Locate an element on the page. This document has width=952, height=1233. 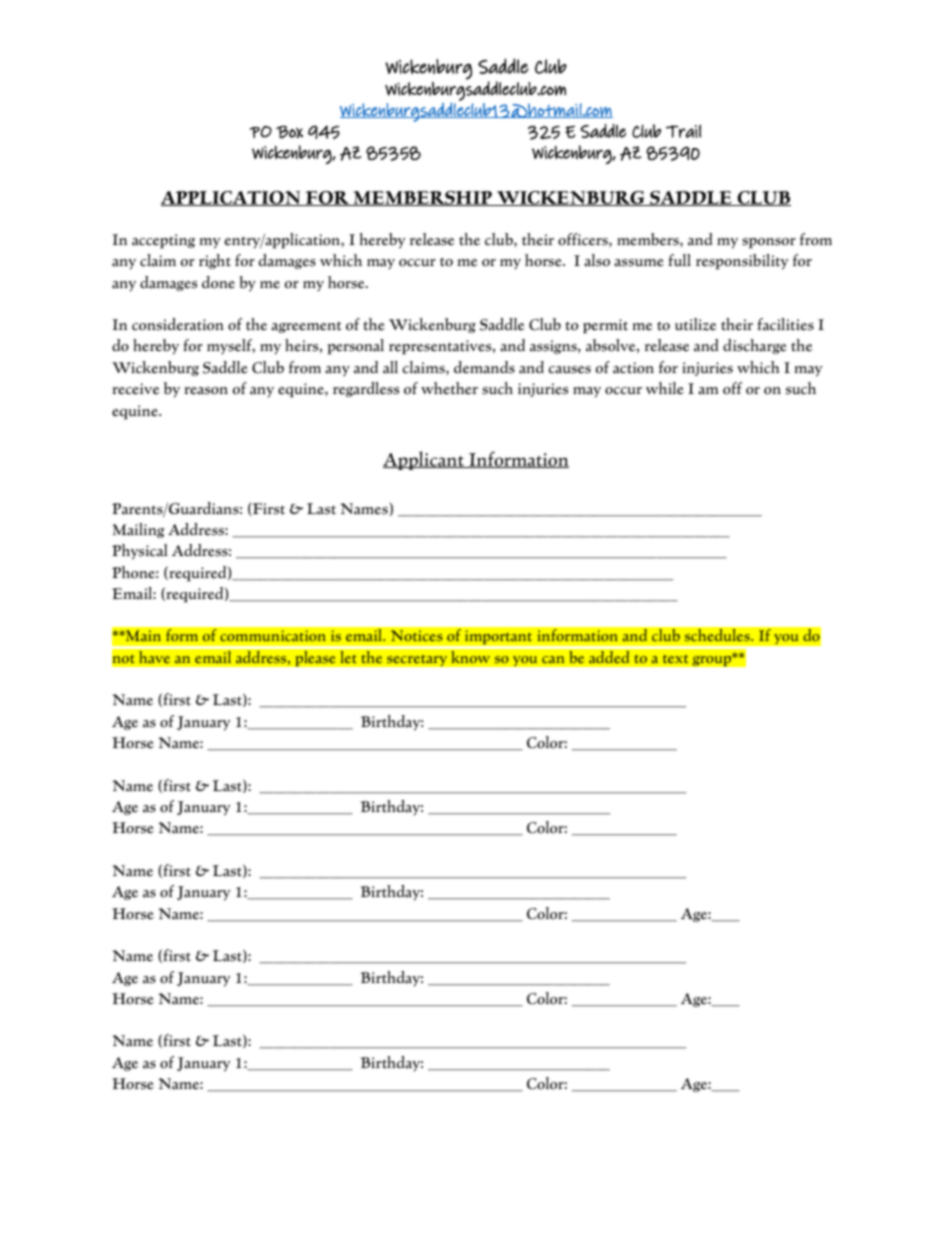
Box is located at coordinates (289, 132).
